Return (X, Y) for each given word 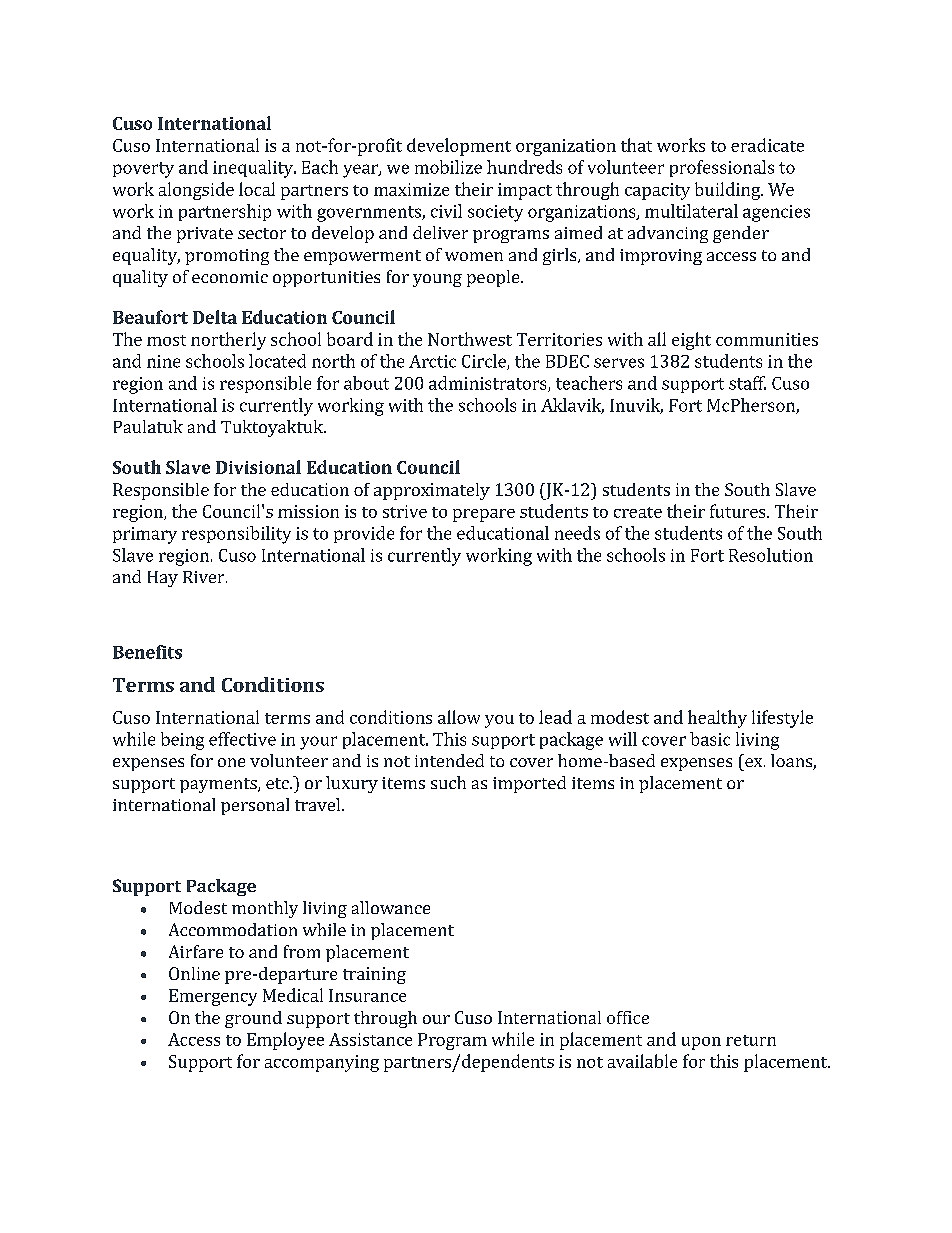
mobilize (448, 167)
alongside (196, 191)
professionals (722, 168)
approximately (432, 491)
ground (253, 1019)
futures (739, 511)
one (231, 762)
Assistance (370, 1039)
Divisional (258, 467)
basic (710, 739)
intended (449, 760)
